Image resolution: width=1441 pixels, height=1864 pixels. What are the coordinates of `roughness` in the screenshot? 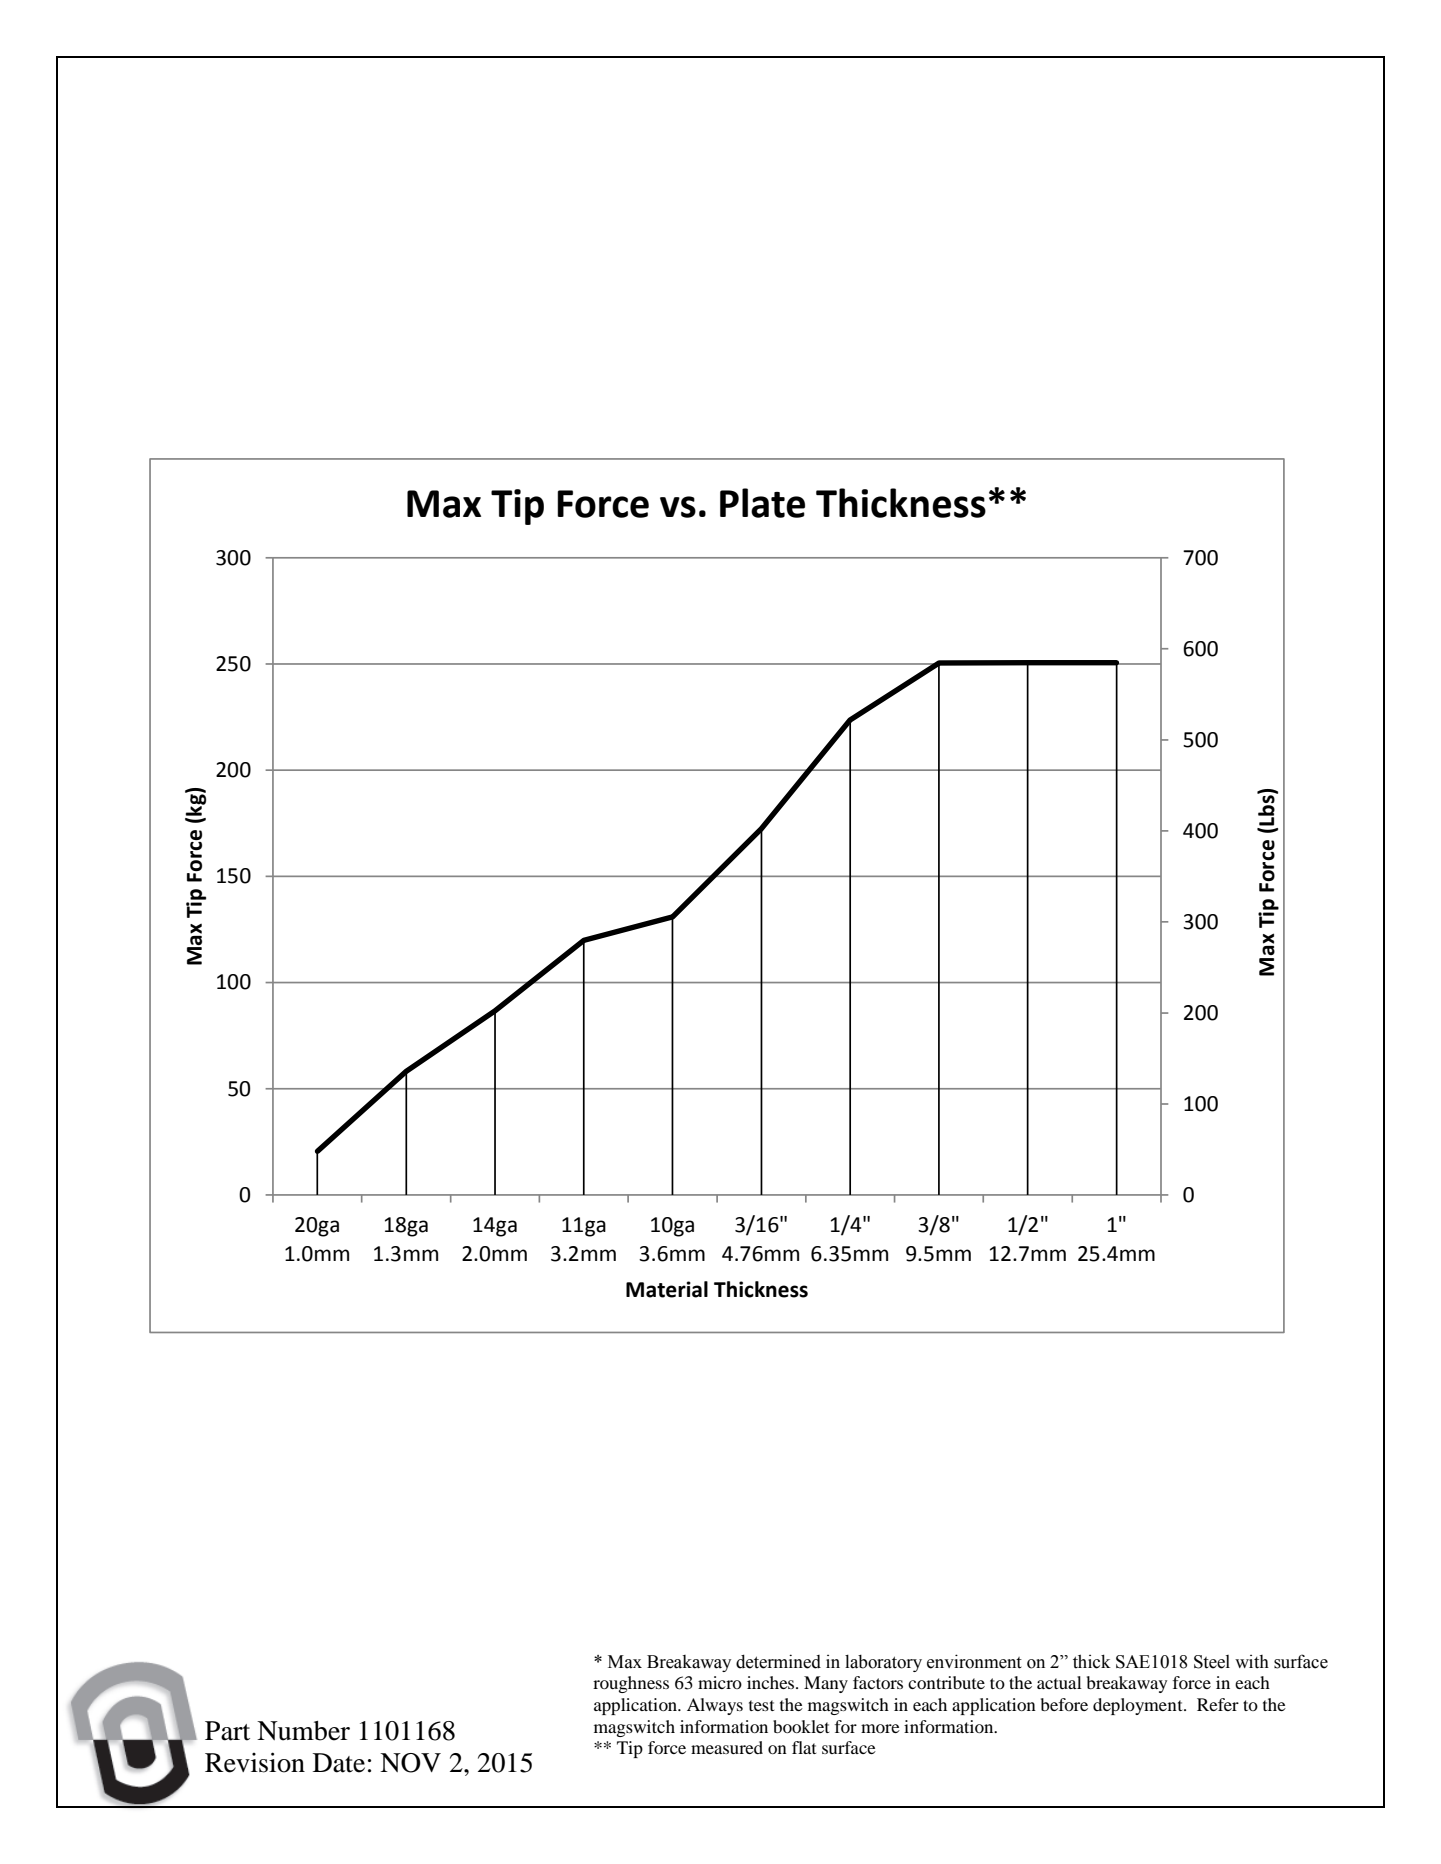 It's located at (631, 1684).
